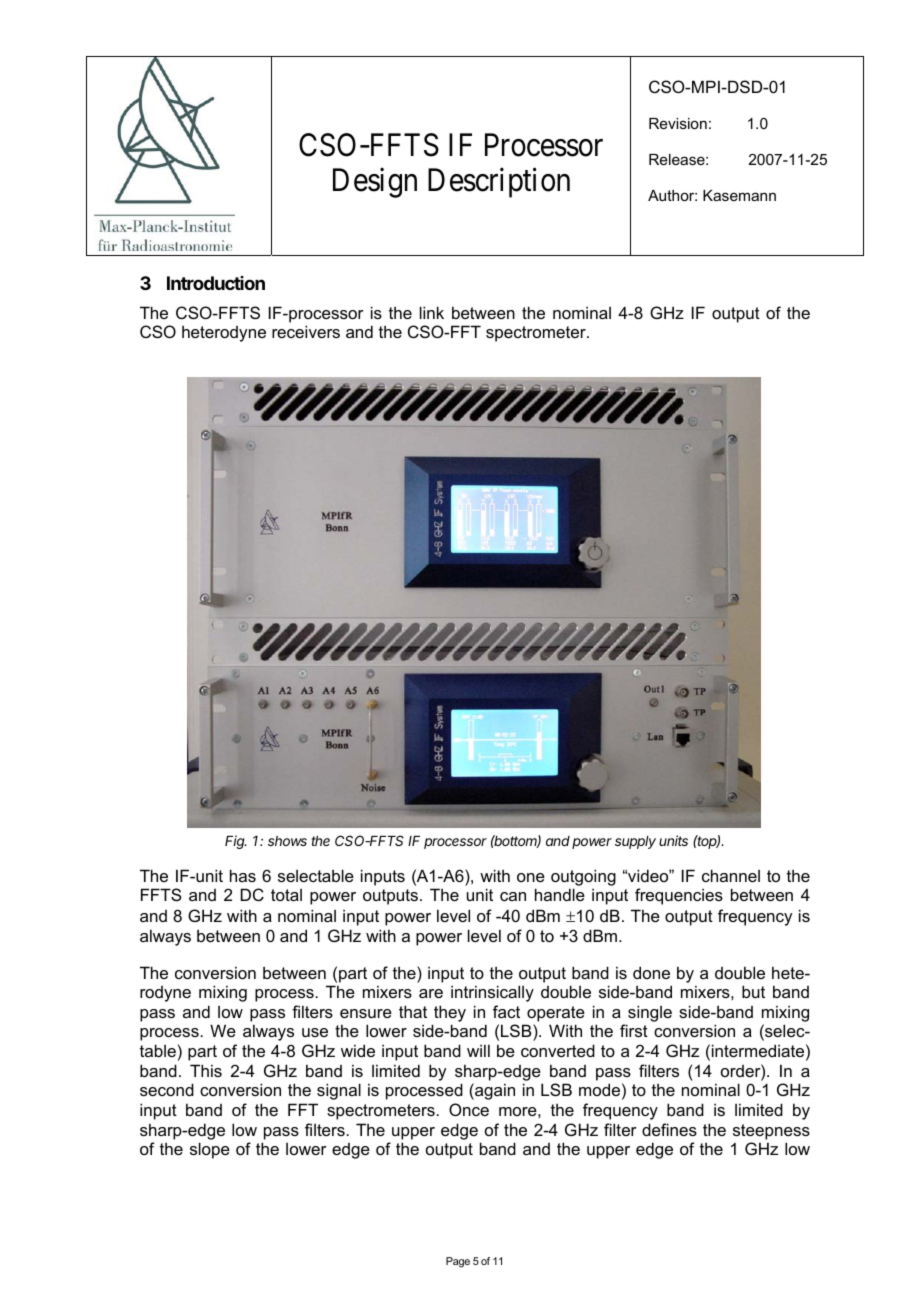 The height and width of the screenshot is (1308, 924). I want to click on Revision, so click(678, 123).
